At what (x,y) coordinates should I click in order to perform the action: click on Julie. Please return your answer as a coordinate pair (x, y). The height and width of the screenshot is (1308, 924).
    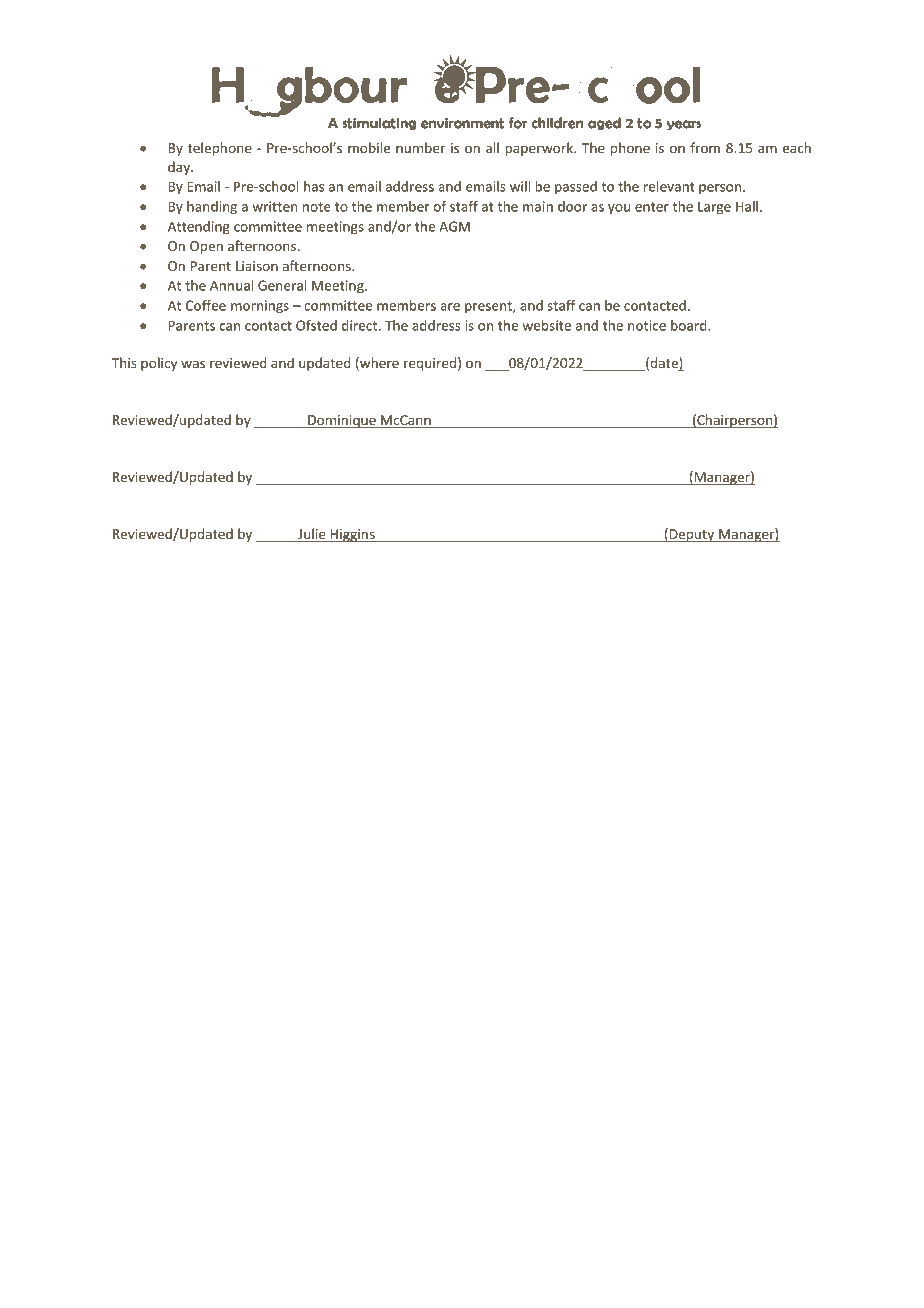
    Looking at the image, I should click on (312, 535).
